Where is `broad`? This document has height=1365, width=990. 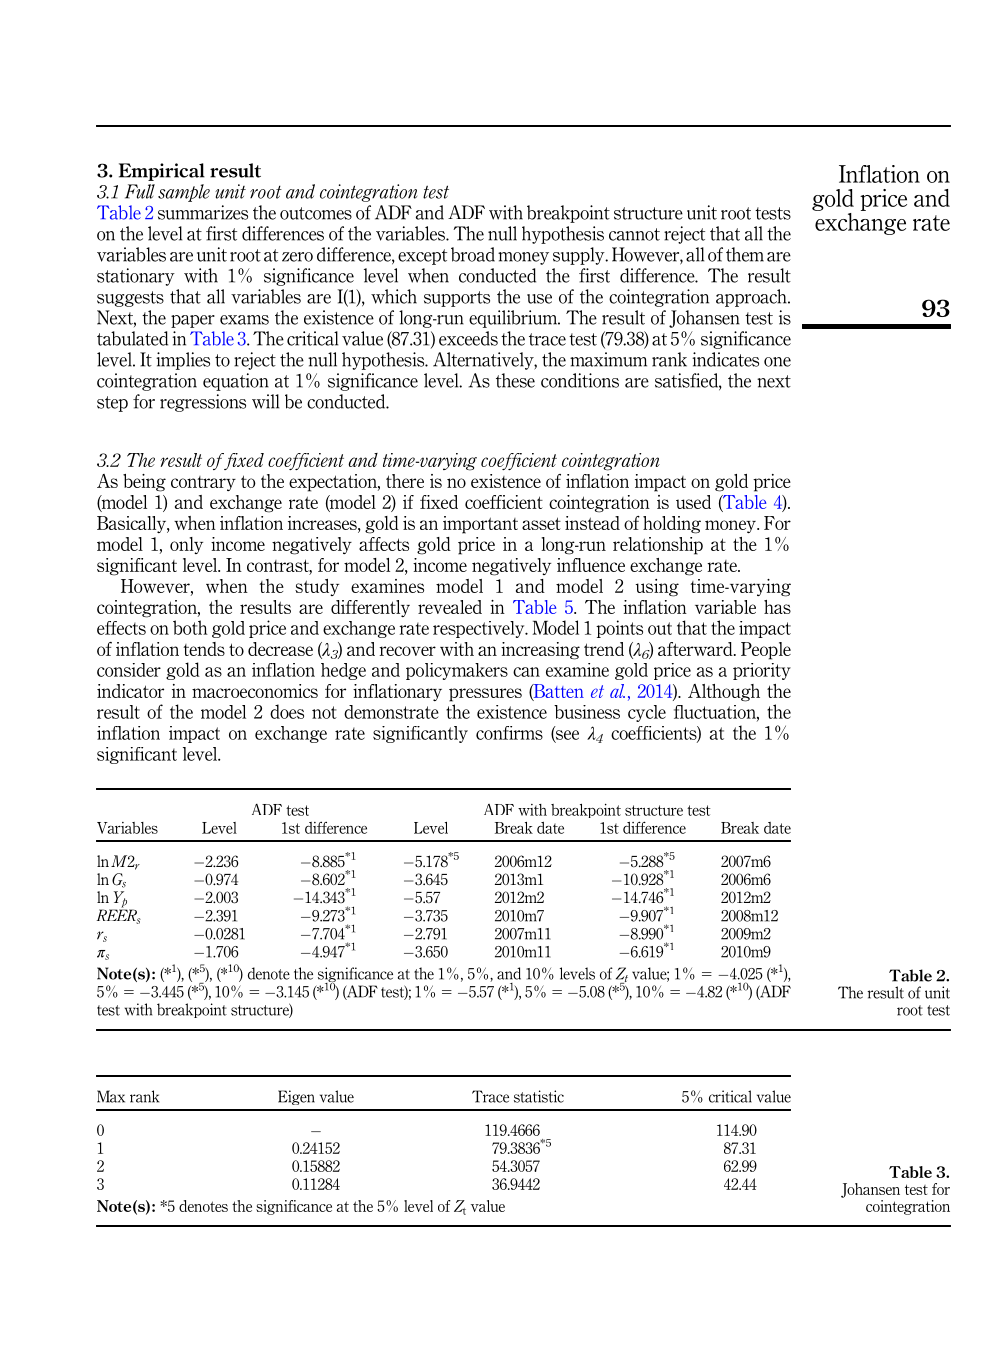
broad is located at coordinates (473, 254).
